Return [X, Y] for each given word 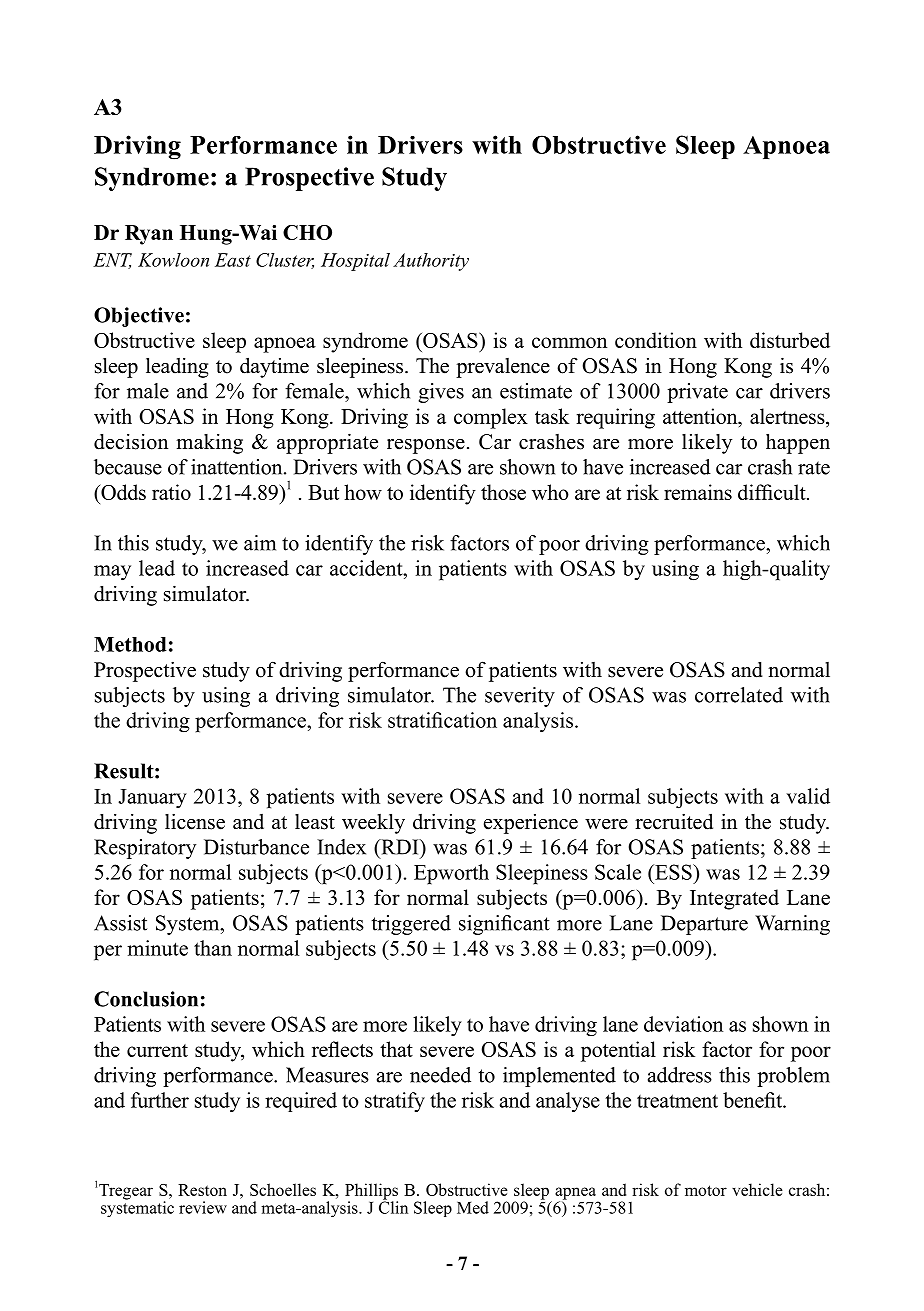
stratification [442, 720]
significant [504, 925]
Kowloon [173, 260]
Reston [202, 1190]
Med [473, 1207]
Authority [431, 262]
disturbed [790, 340]
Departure [704, 925]
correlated [739, 695]
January [152, 798]
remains [698, 492]
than [213, 948]
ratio [171, 492]
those [503, 492]
